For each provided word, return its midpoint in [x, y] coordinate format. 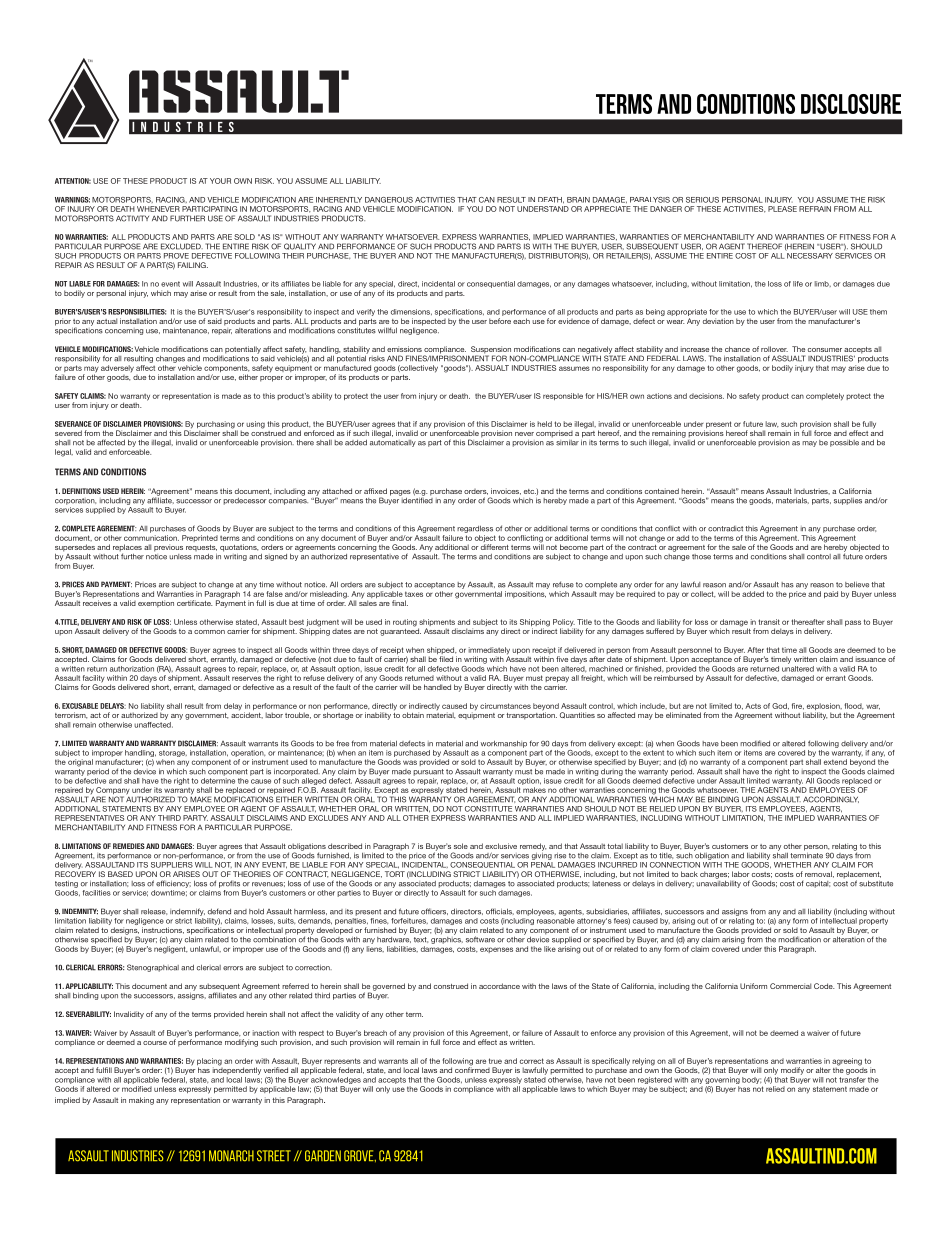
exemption [156, 604]
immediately [489, 652]
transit [769, 622]
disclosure [851, 104]
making [141, 1101]
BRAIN [578, 200]
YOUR [220, 181]
